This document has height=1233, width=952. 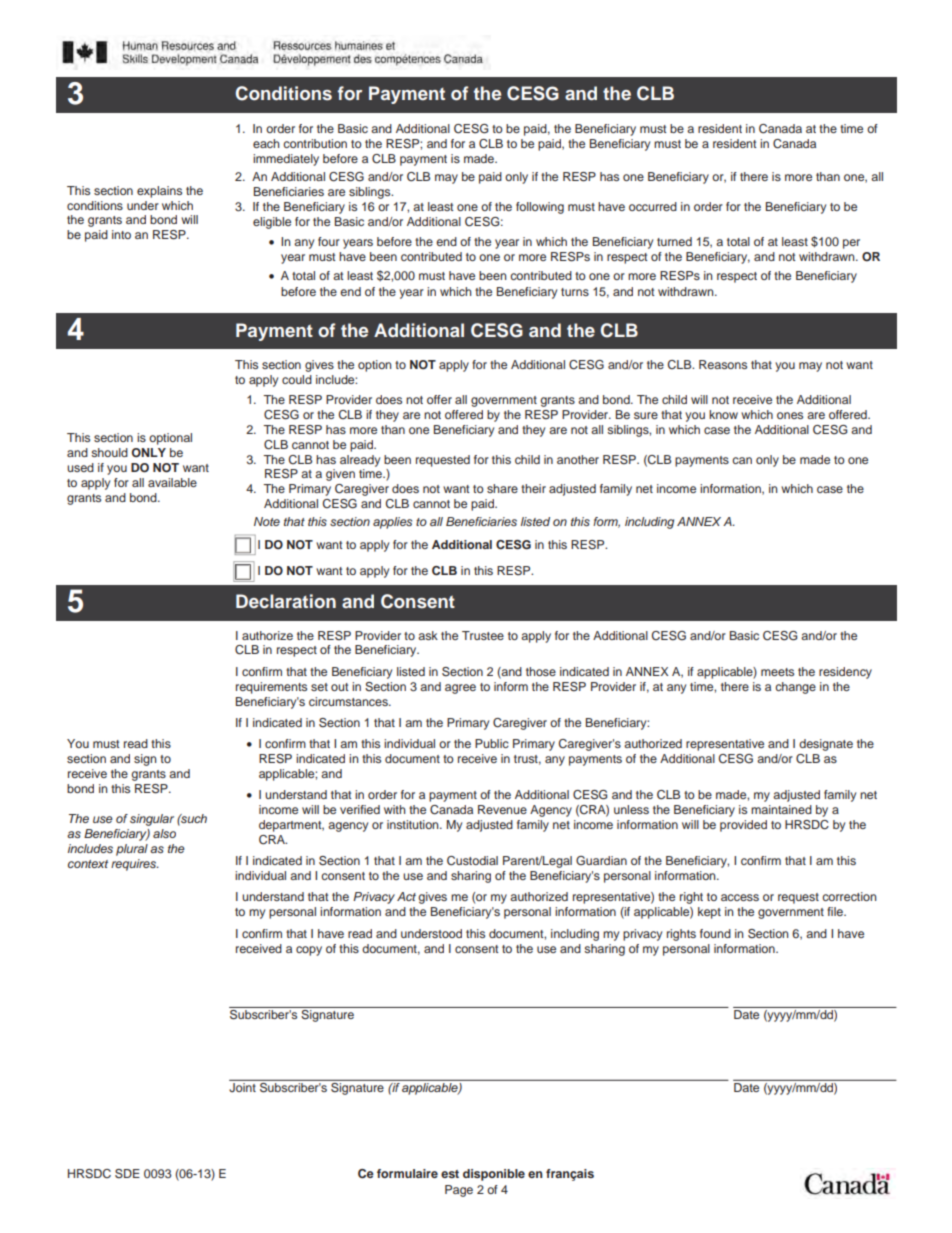 What do you see at coordinates (159, 192) in the document?
I see `explains` at bounding box center [159, 192].
